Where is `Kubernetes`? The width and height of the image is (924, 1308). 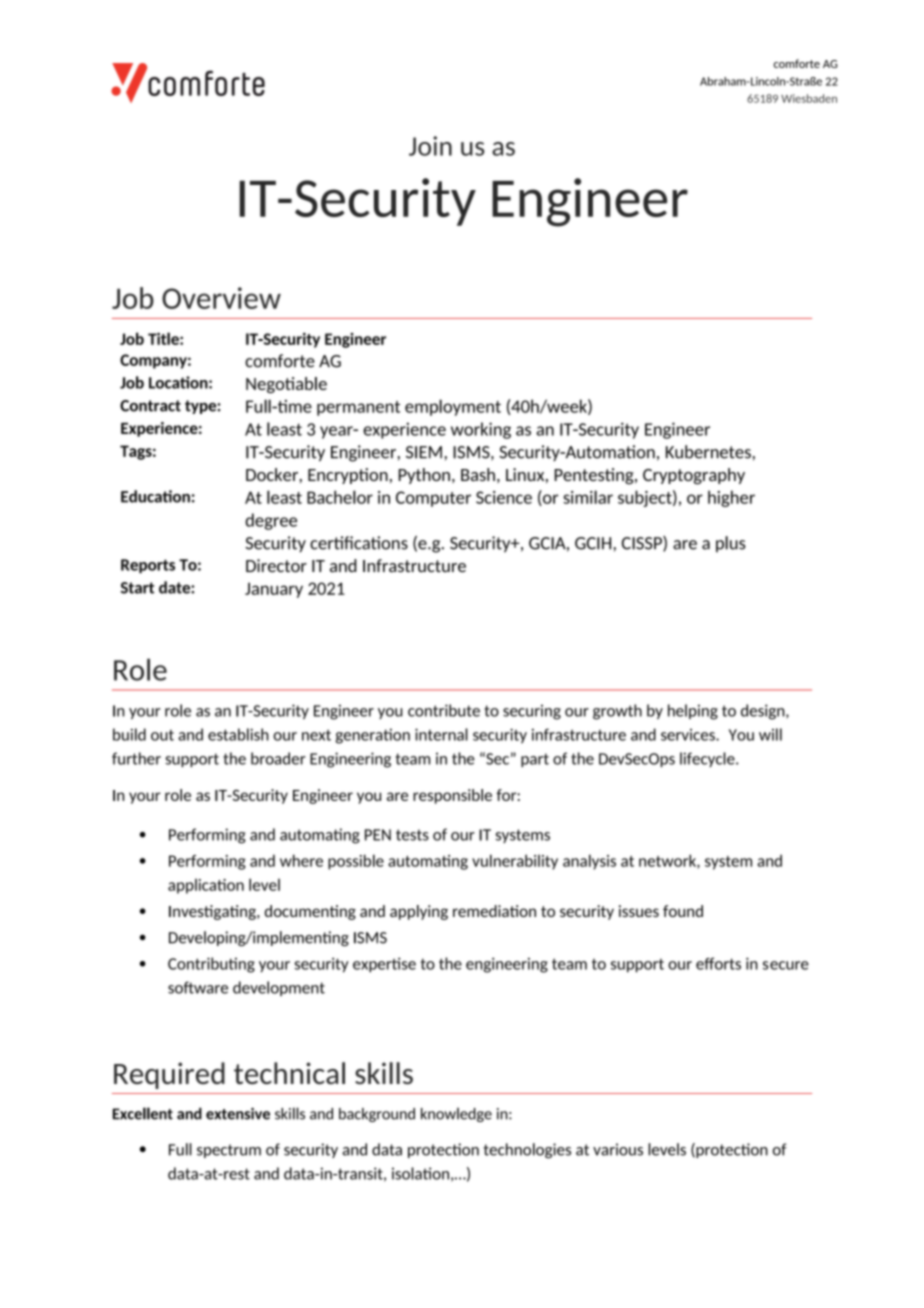
Kubernetes is located at coordinates (708, 452).
